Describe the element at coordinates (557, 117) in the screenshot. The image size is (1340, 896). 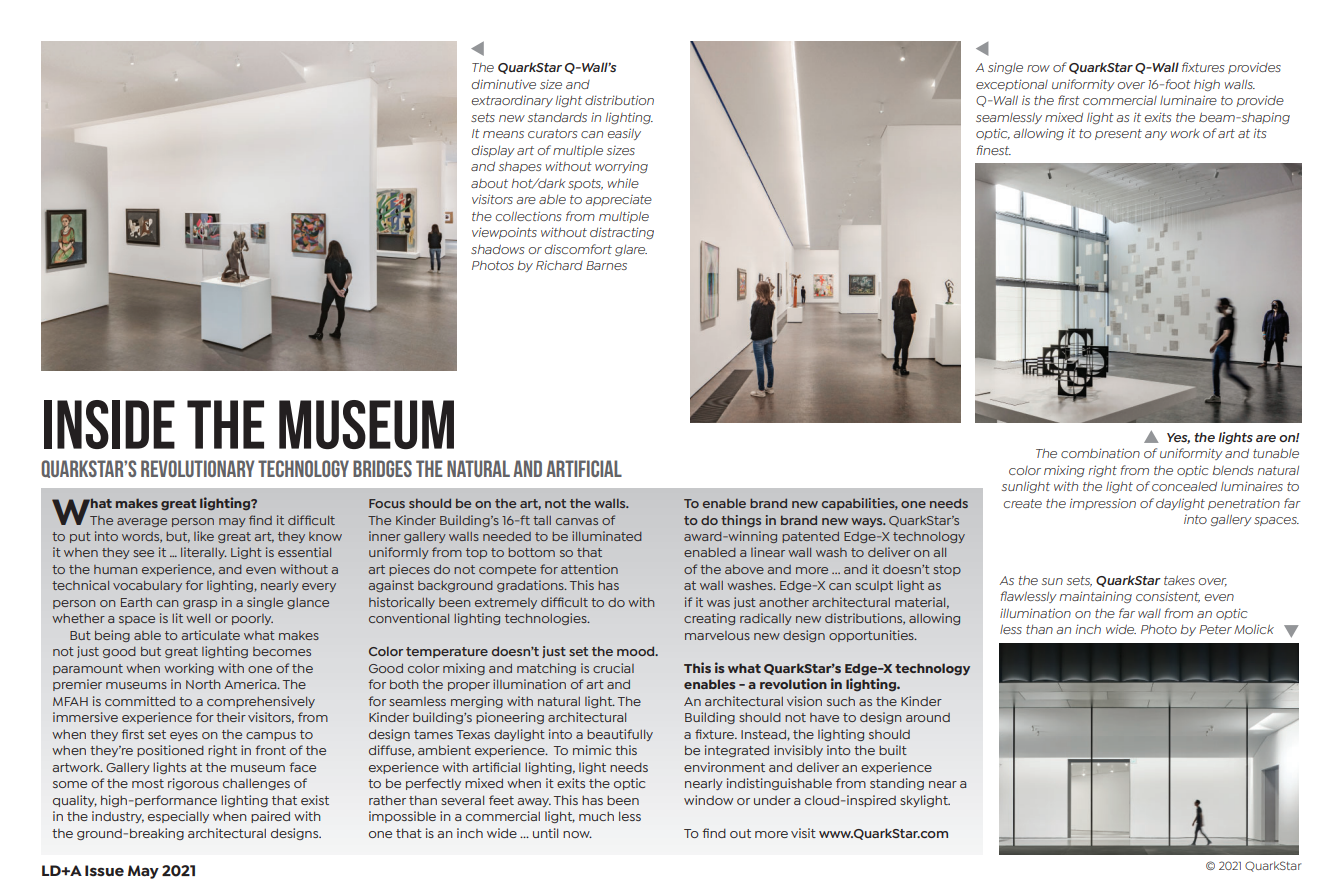
I see `standards` at that location.
